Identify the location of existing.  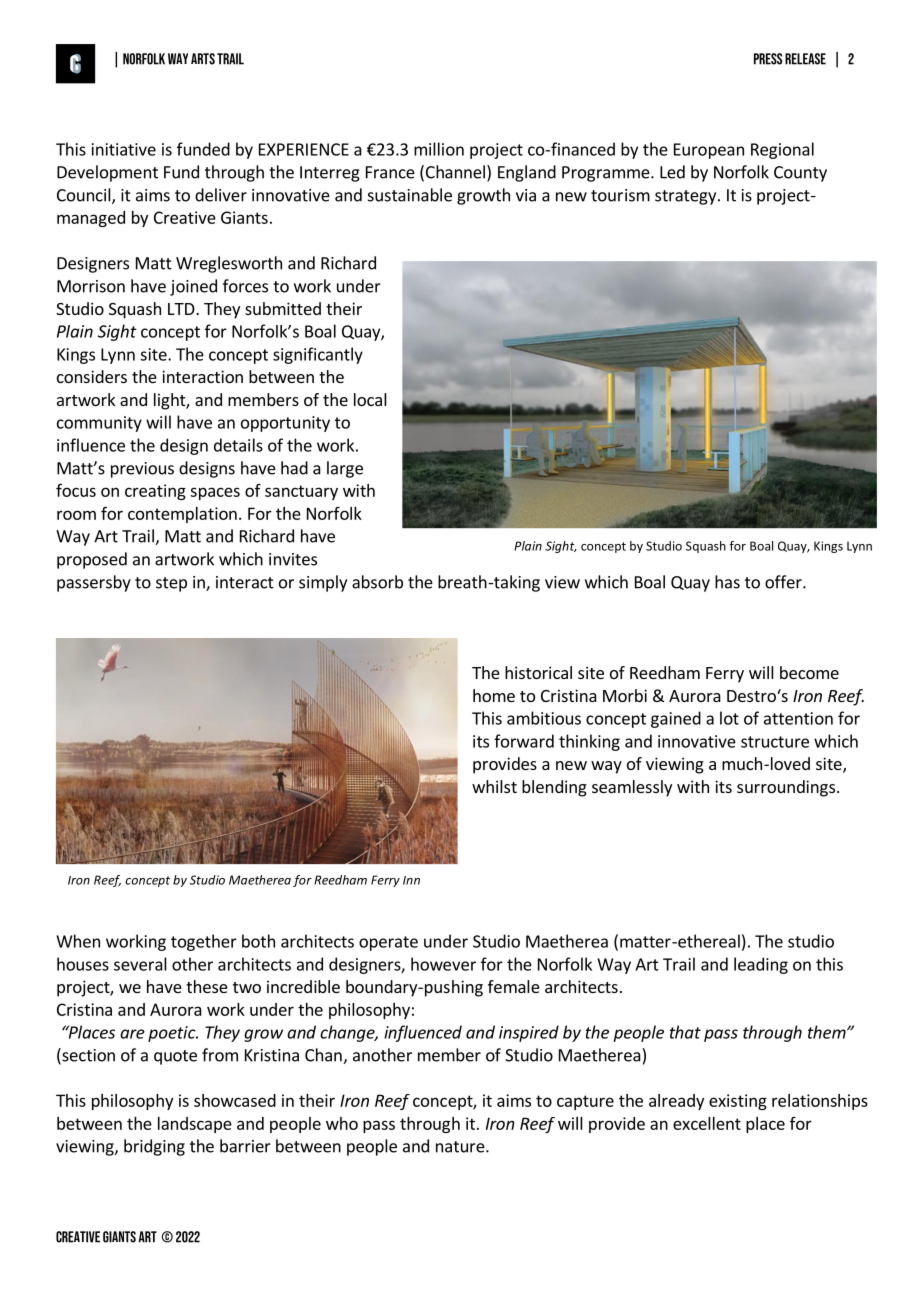
(738, 1102).
